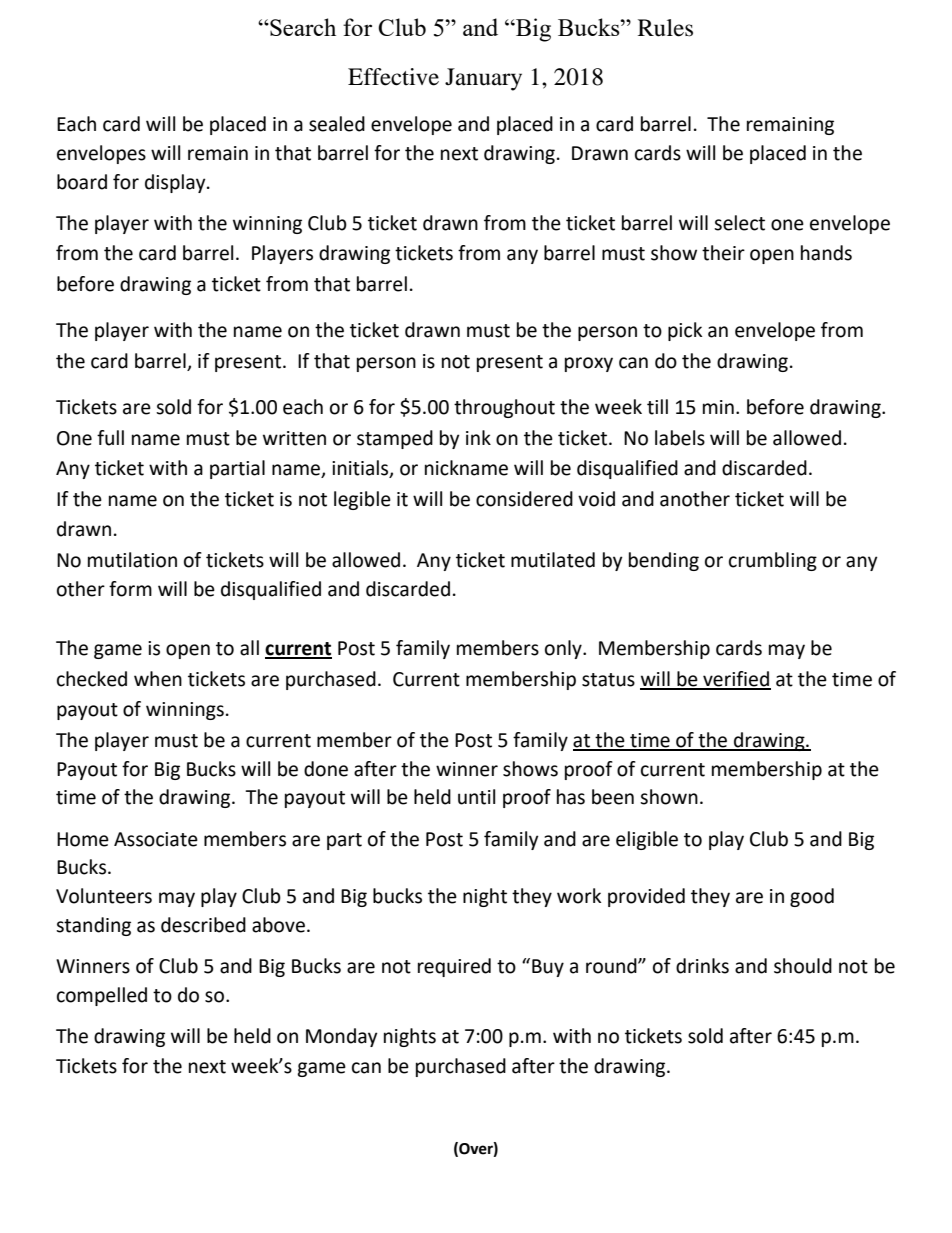 The image size is (952, 1233). What do you see at coordinates (302, 27) in the screenshot?
I see `Search` at bounding box center [302, 27].
